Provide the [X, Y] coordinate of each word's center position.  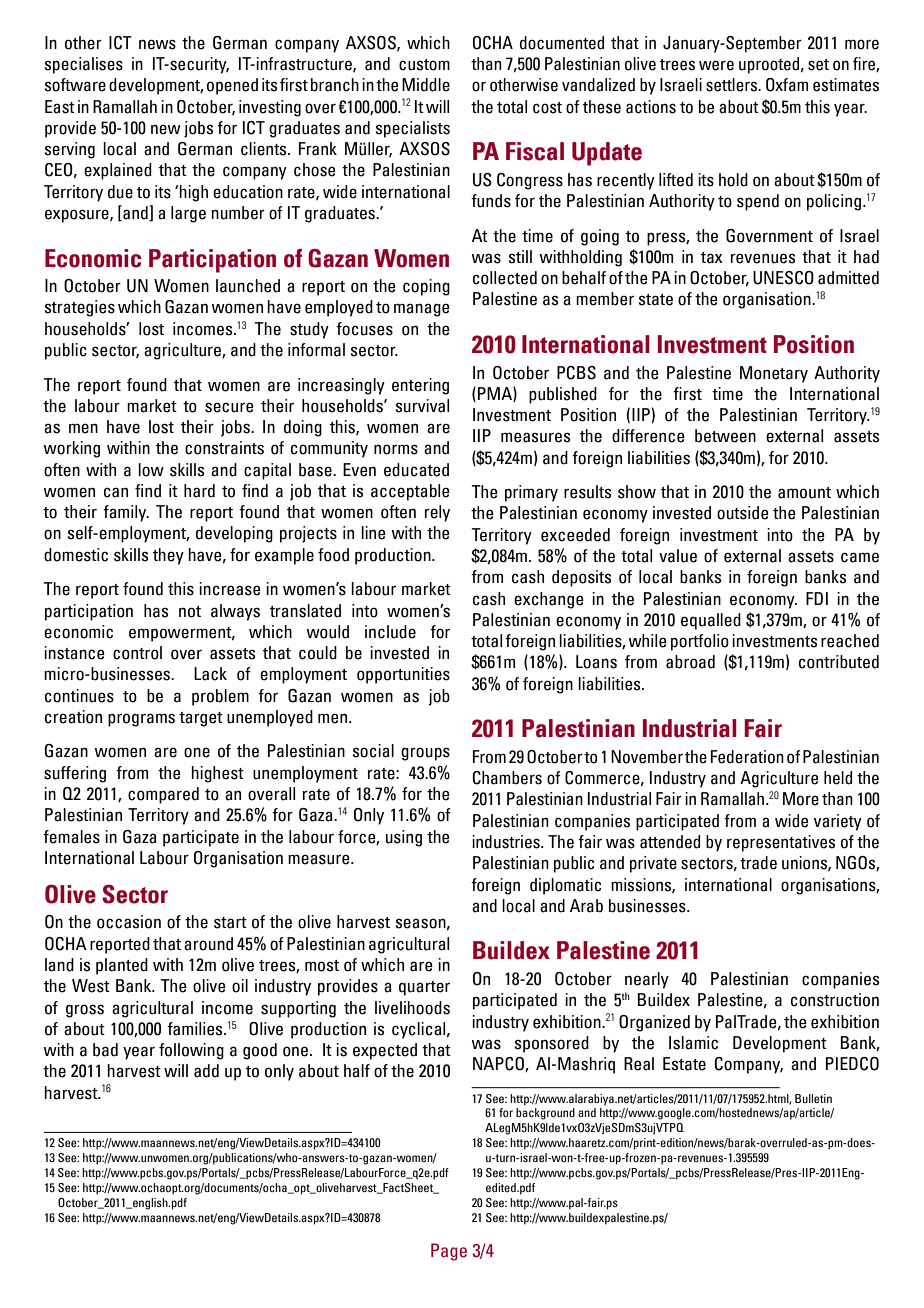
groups [425, 754]
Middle [426, 85]
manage [422, 310]
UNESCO [783, 278]
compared [163, 795]
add [206, 1071]
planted [122, 966]
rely [437, 513]
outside [743, 513]
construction [835, 1000]
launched [248, 286]
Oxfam [787, 85]
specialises [84, 65]
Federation [747, 757]
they [168, 556]
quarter [424, 988]
